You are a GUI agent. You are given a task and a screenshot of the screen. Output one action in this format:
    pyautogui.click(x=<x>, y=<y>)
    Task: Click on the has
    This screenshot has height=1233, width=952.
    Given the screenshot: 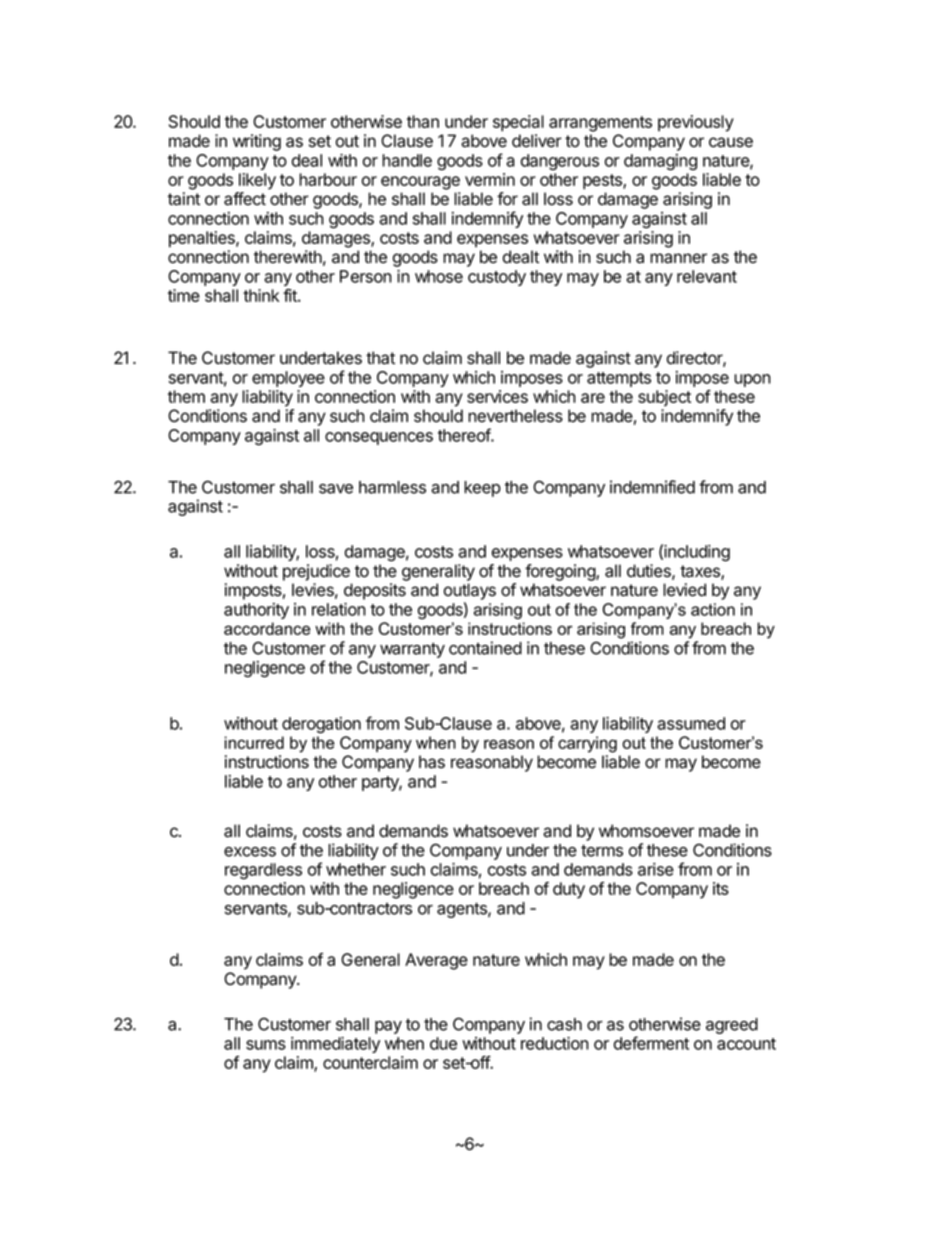 What is the action you would take?
    pyautogui.click(x=432, y=762)
